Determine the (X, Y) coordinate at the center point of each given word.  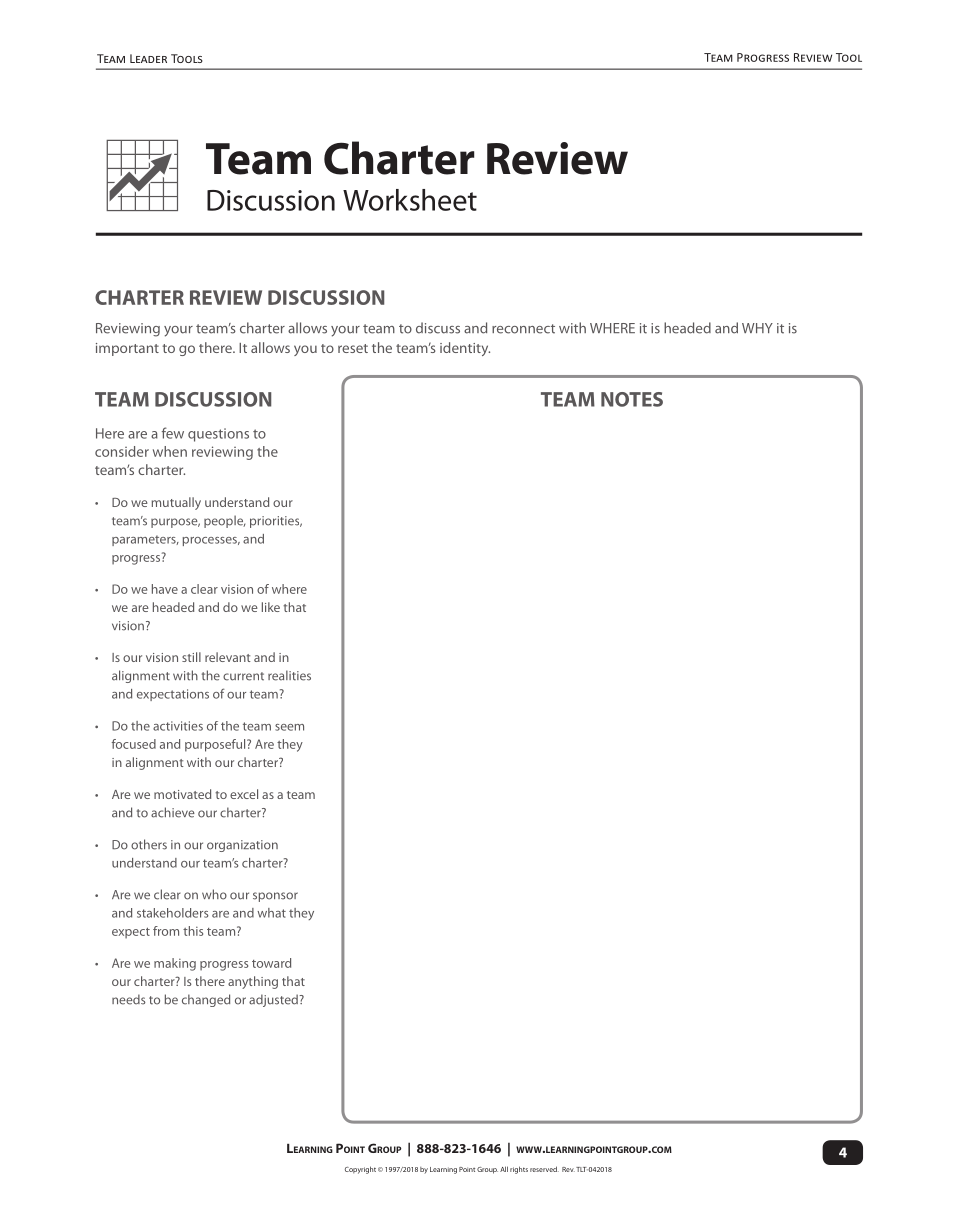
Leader (148, 58)
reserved (544, 1169)
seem (289, 727)
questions (218, 435)
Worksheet (410, 200)
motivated (182, 794)
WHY (757, 328)
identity (465, 349)
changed (206, 1000)
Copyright (360, 1170)
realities (289, 675)
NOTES (632, 399)
